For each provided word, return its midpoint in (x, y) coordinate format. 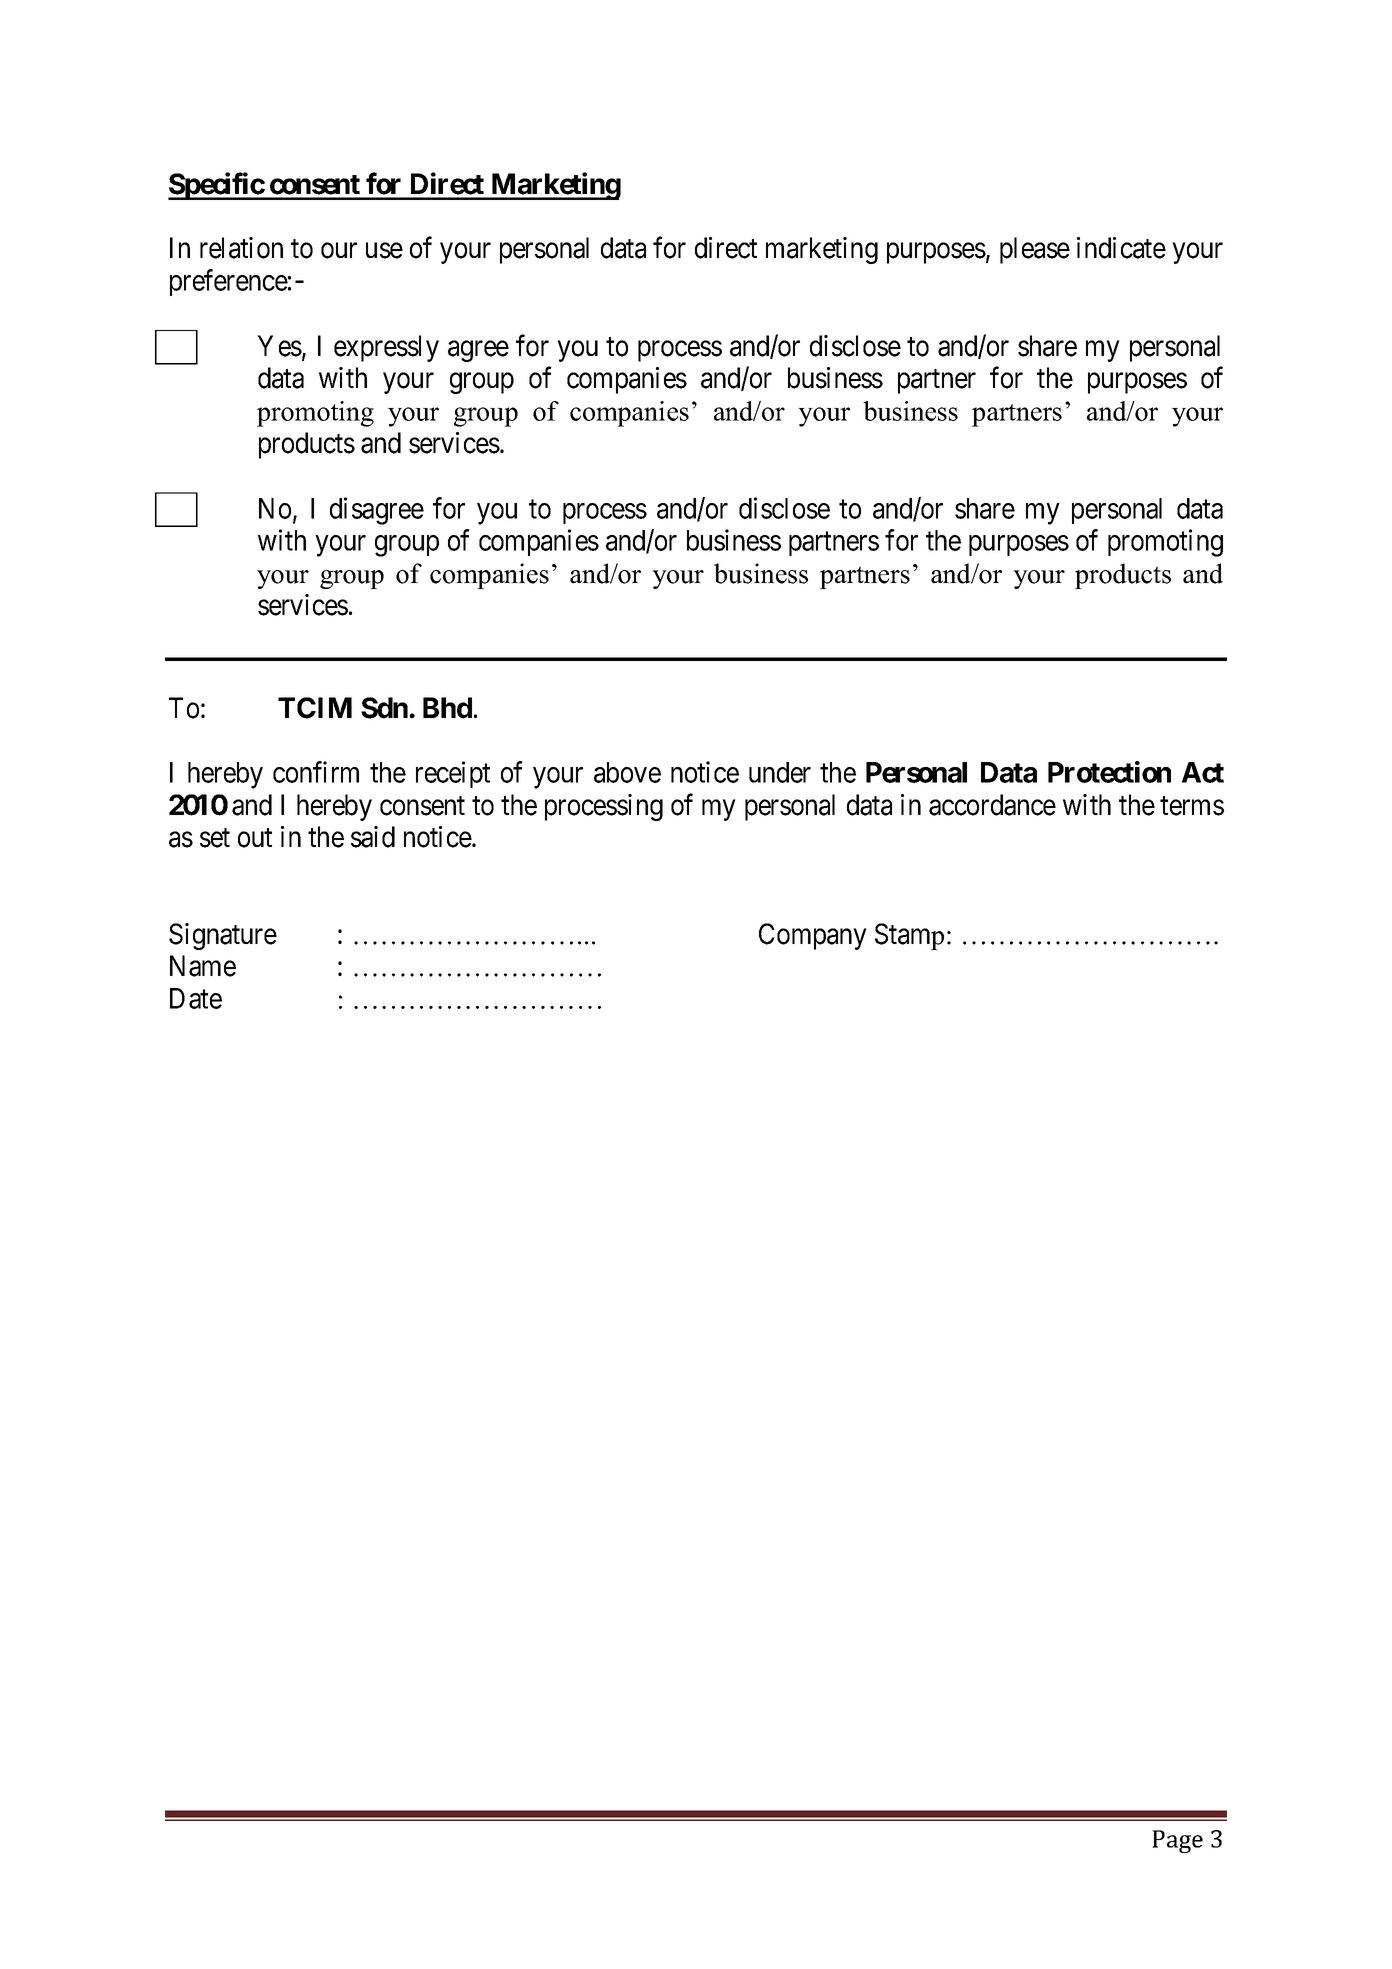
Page (1177, 1841)
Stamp (909, 936)
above (627, 772)
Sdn (384, 708)
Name (203, 966)
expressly (386, 348)
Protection (1109, 772)
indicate (1121, 248)
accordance (992, 805)
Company (813, 936)
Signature (223, 936)
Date (196, 998)
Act (1203, 772)
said (373, 837)
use (384, 251)
